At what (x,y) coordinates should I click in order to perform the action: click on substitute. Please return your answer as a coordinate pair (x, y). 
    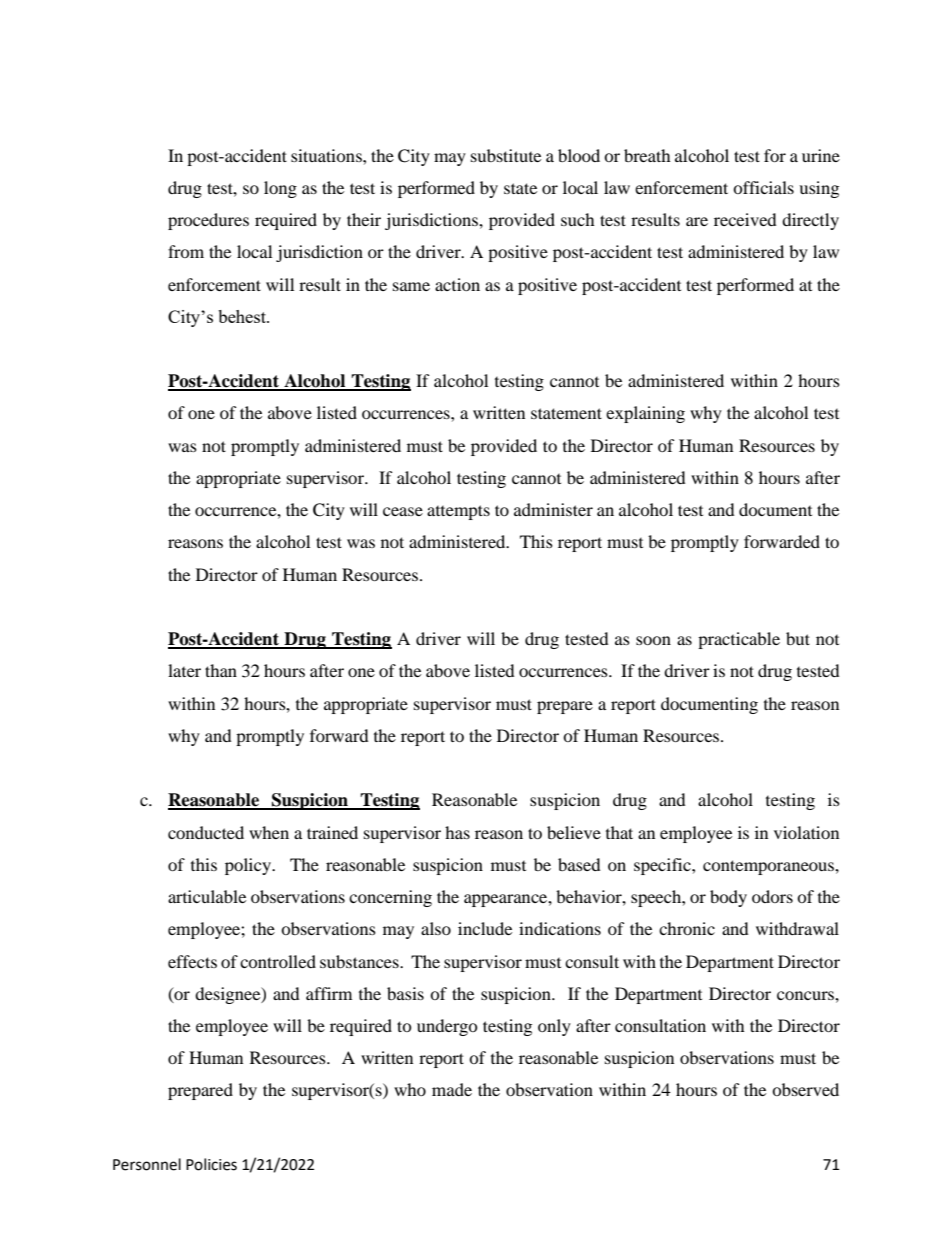
    Looking at the image, I should click on (506, 155).
